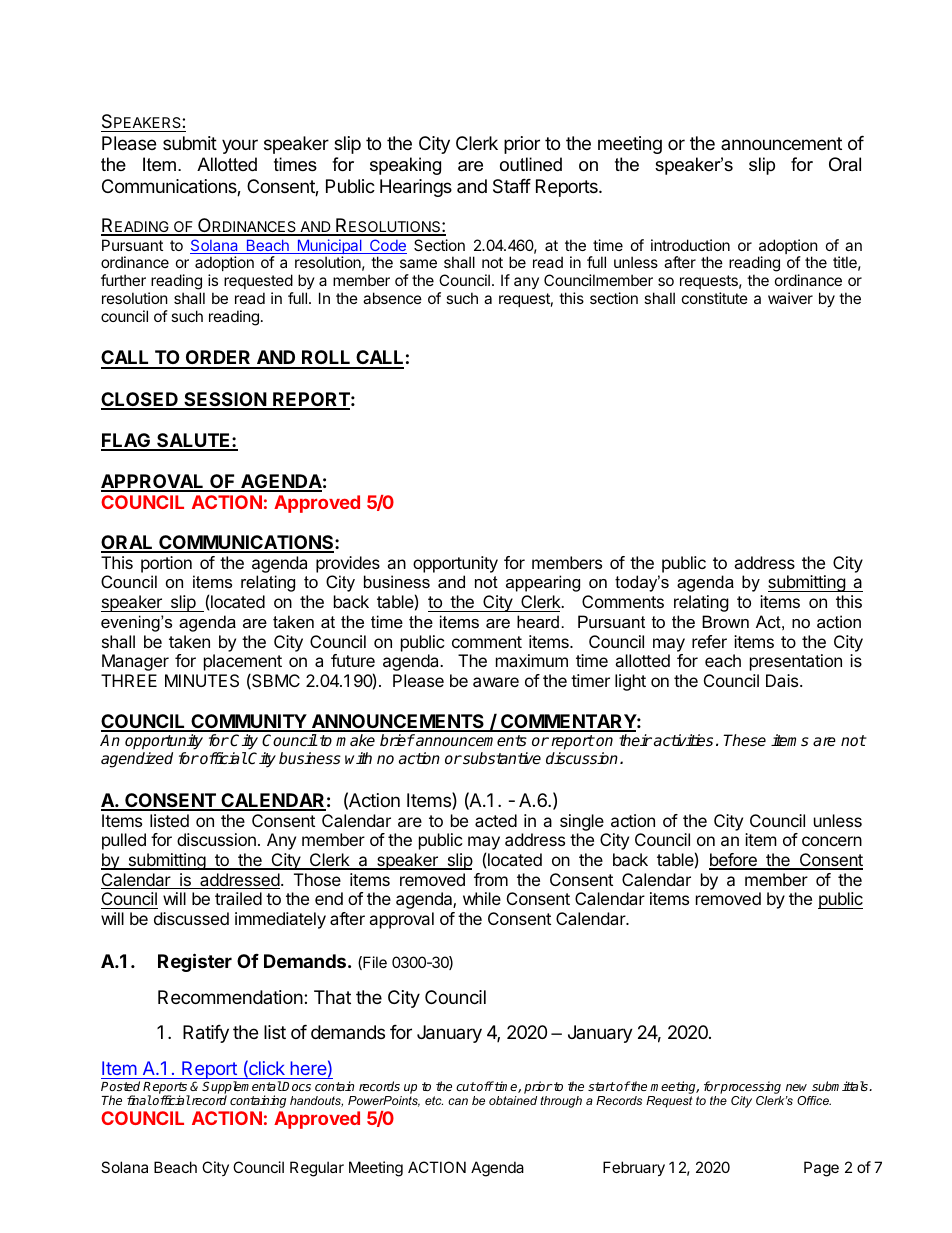 The image size is (952, 1233). Describe the element at coordinates (709, 641) in the screenshot. I see `refer` at that location.
